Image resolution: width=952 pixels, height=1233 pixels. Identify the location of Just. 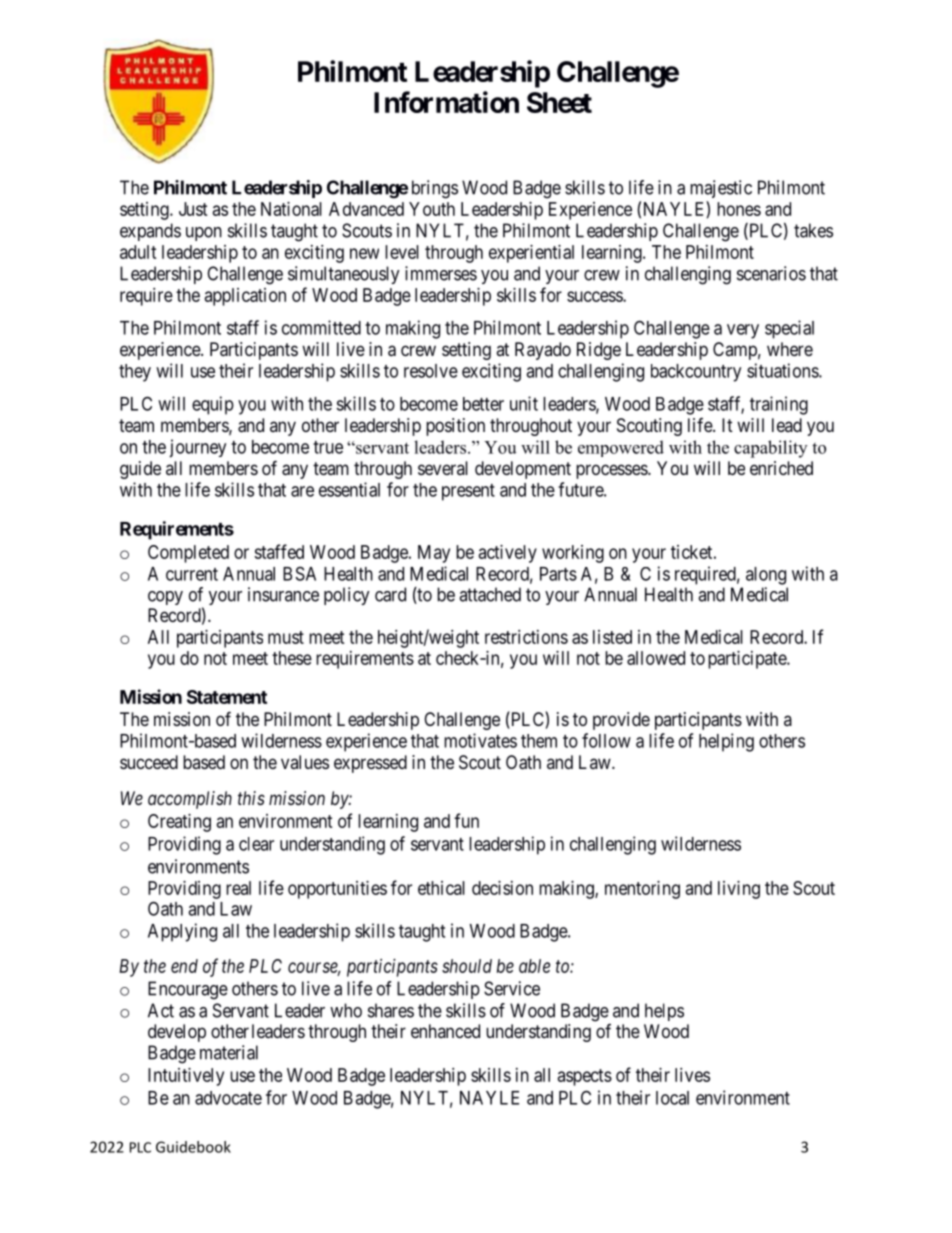
(193, 209).
